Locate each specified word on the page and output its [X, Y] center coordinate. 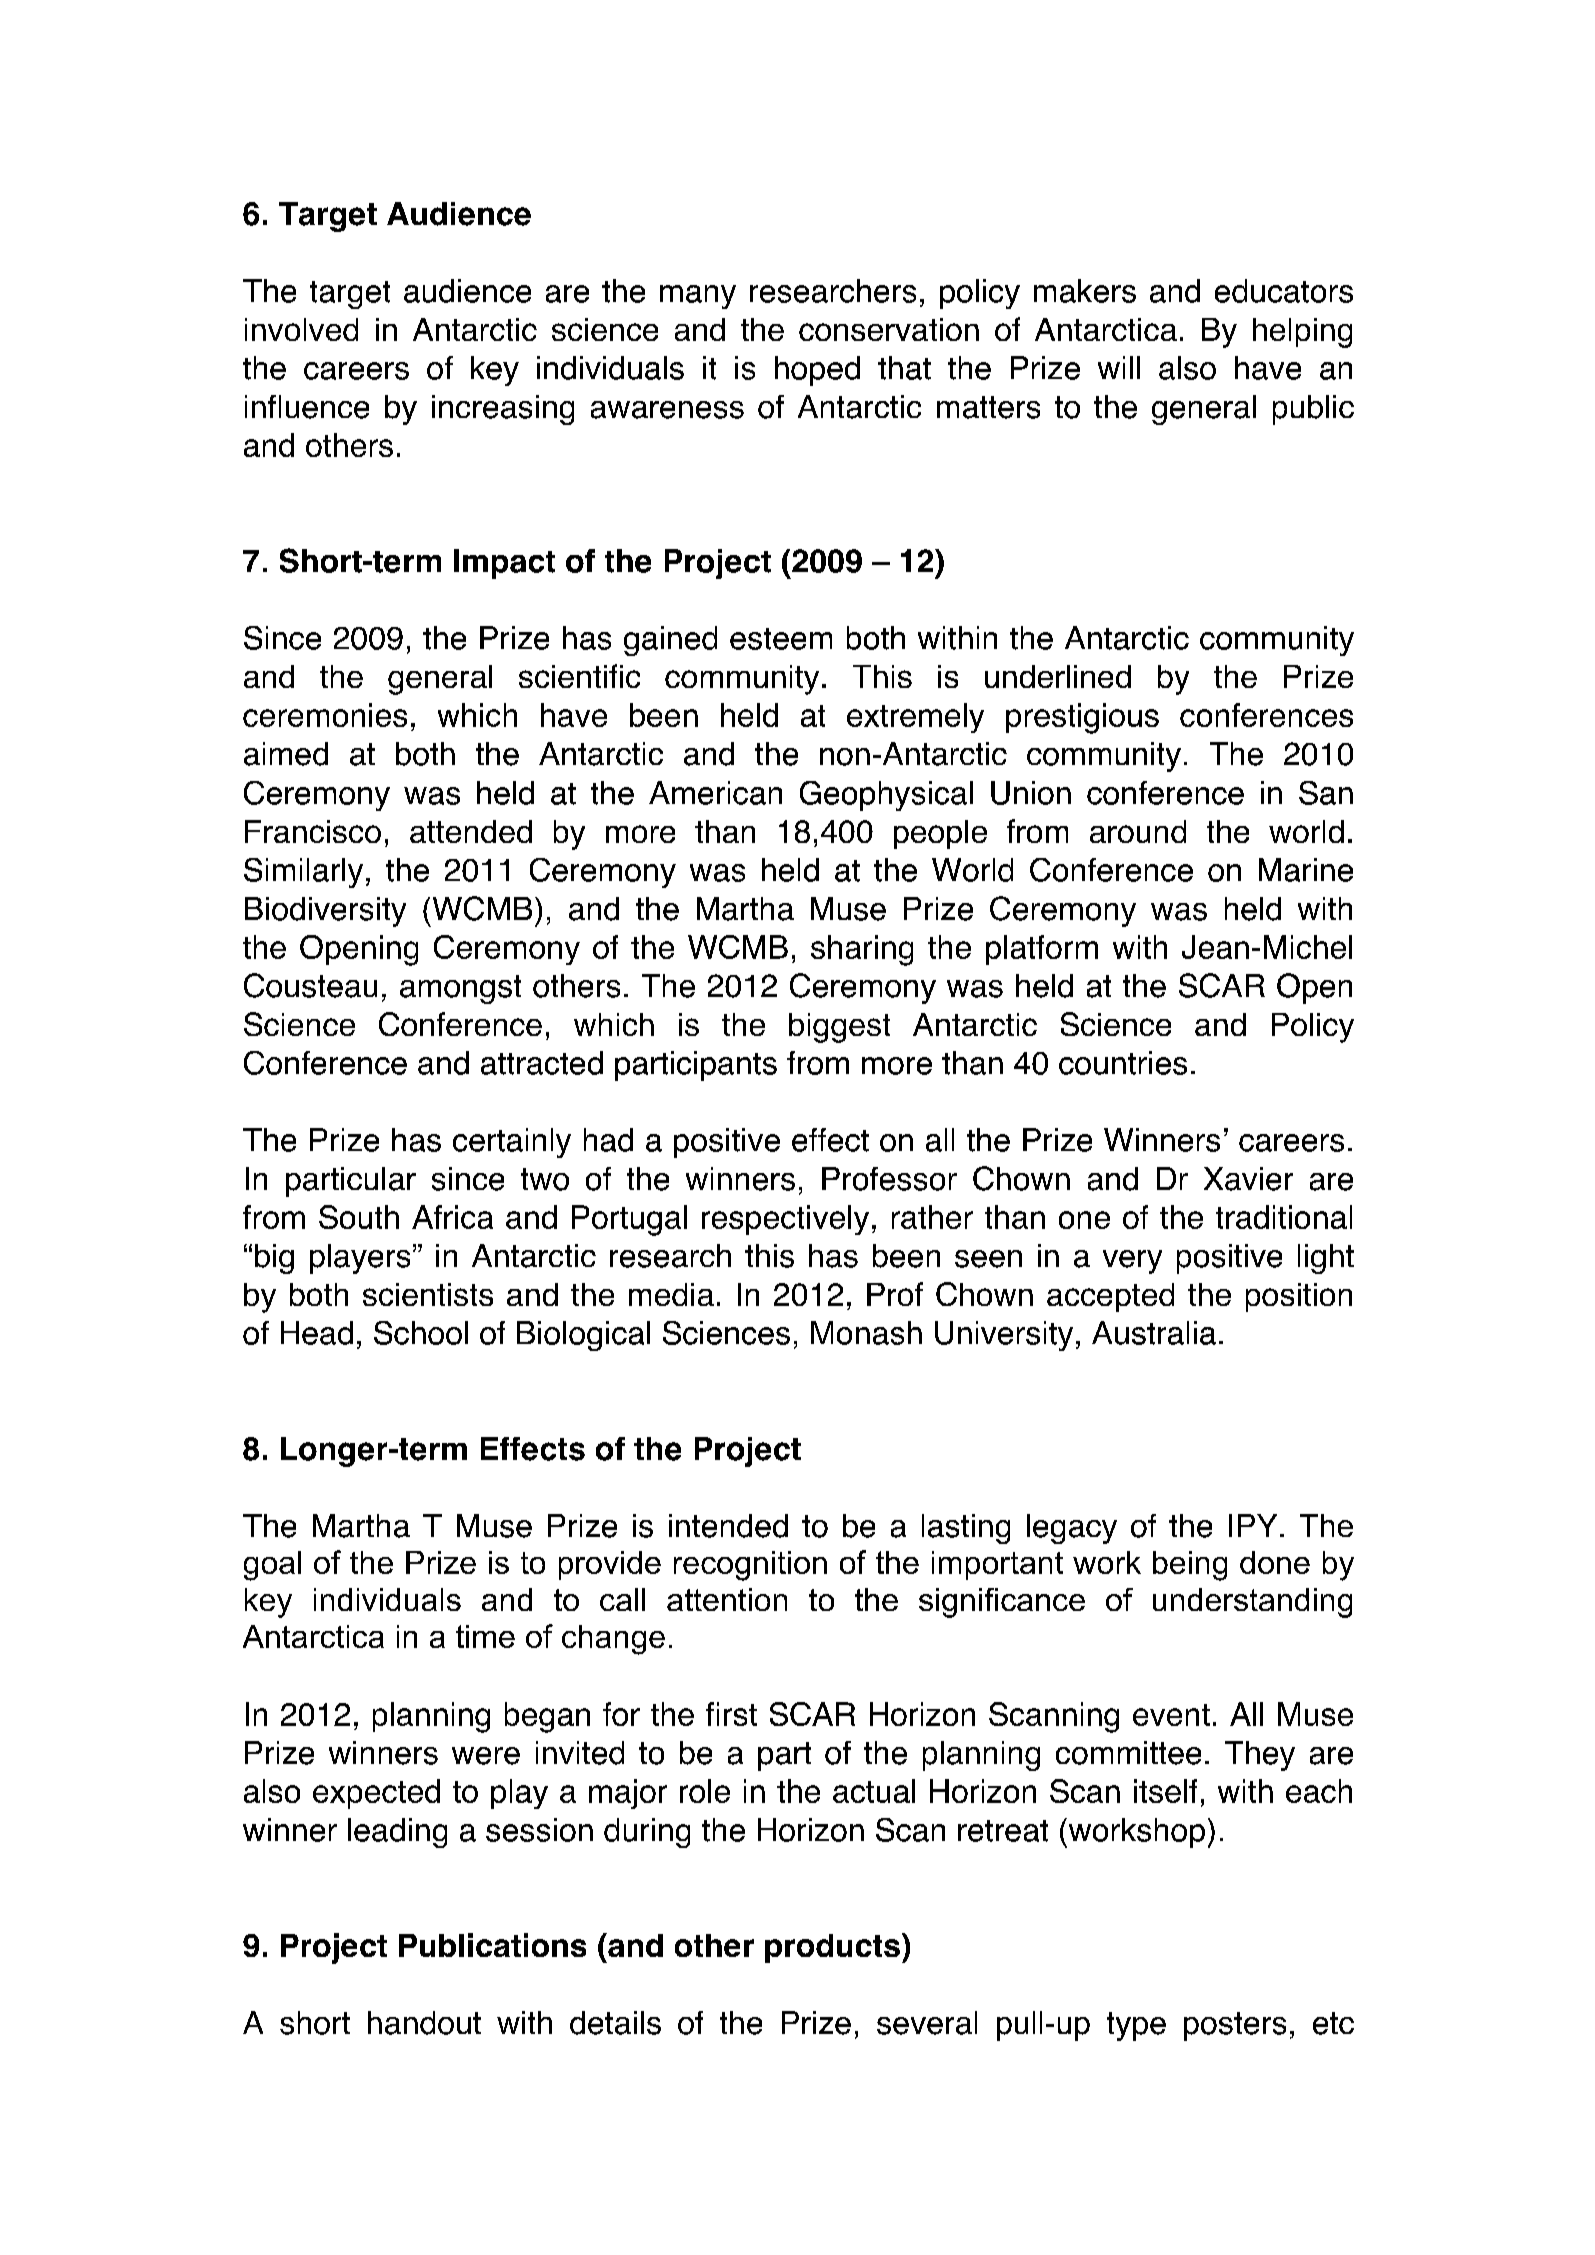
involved [301, 329]
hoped [817, 371]
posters [1235, 2026]
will [1119, 367]
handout [424, 2023]
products [832, 1948]
